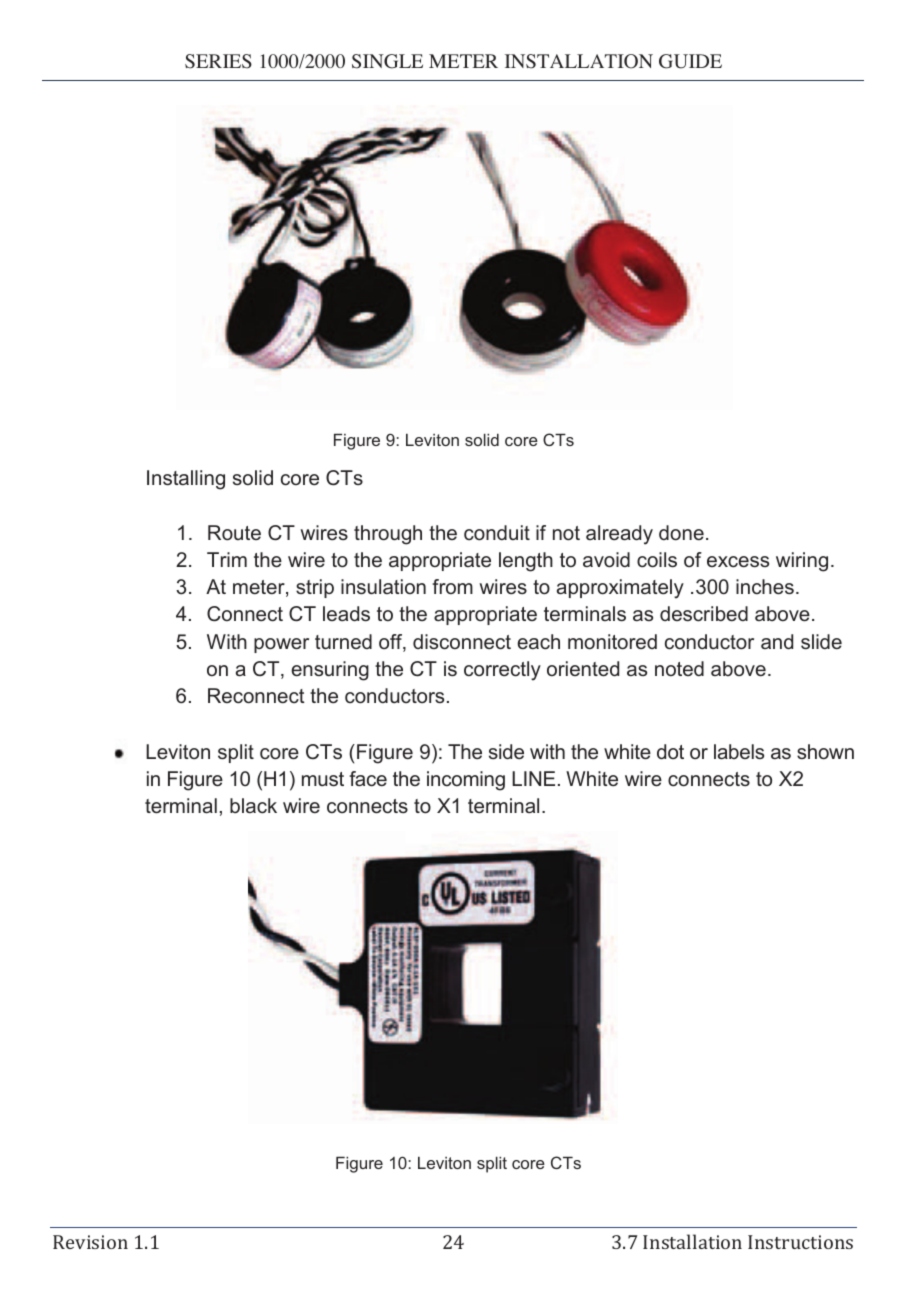 The image size is (905, 1316). What do you see at coordinates (690, 61) in the document?
I see `GUIDE` at bounding box center [690, 61].
